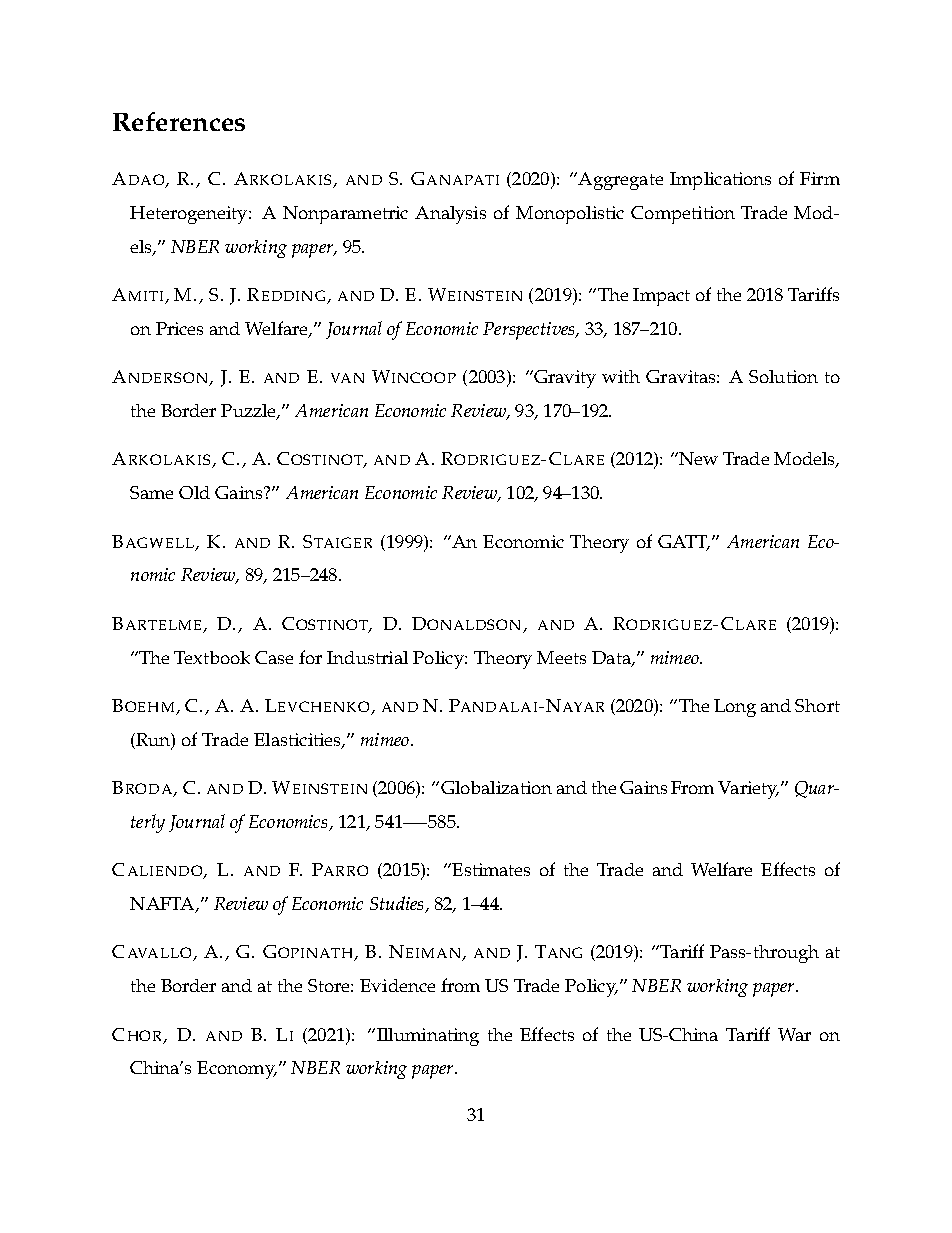 This image has width=952, height=1233. Describe the element at coordinates (720, 181) in the image. I see `Implications` at that location.
